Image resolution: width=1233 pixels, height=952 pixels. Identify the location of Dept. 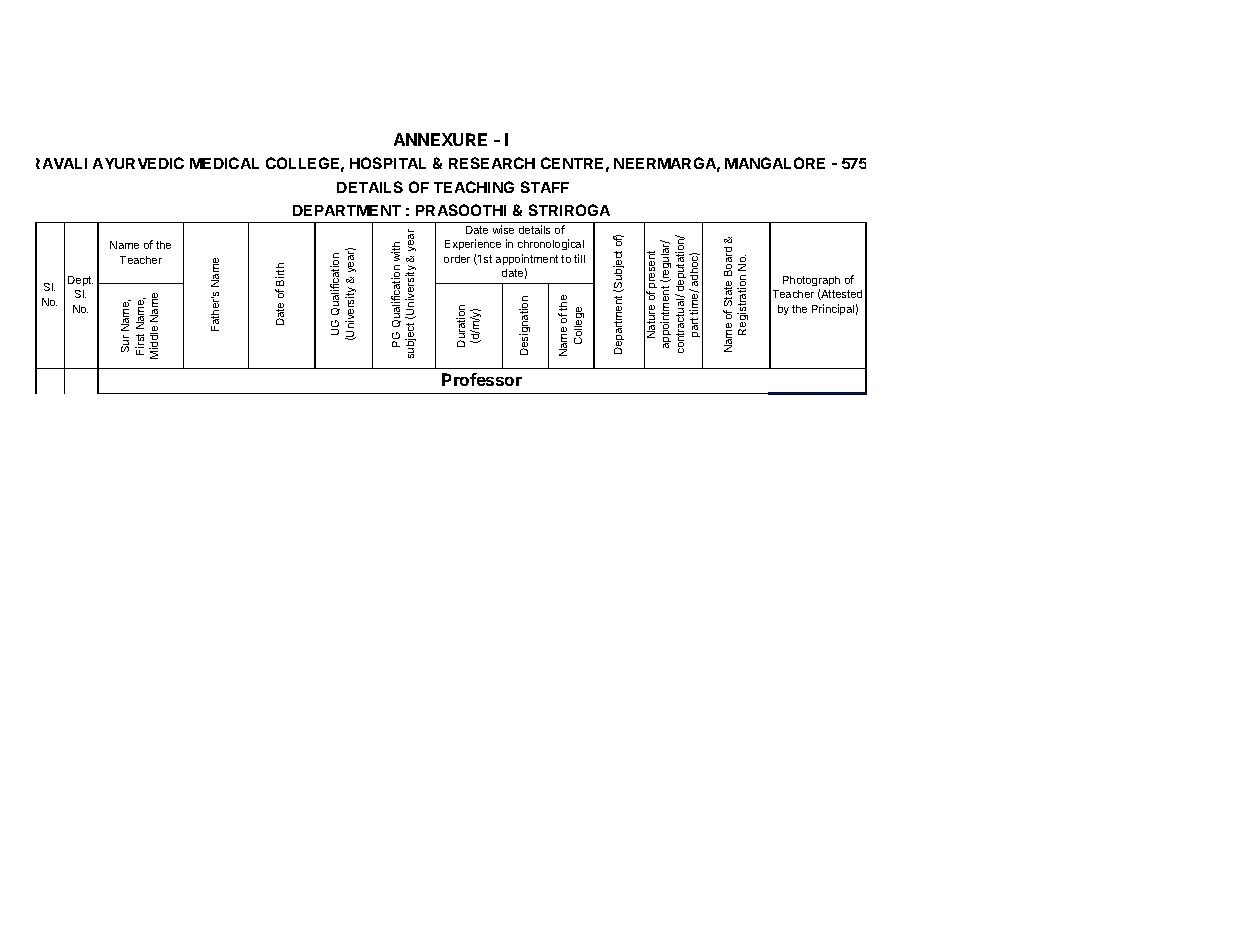
(80, 281).
